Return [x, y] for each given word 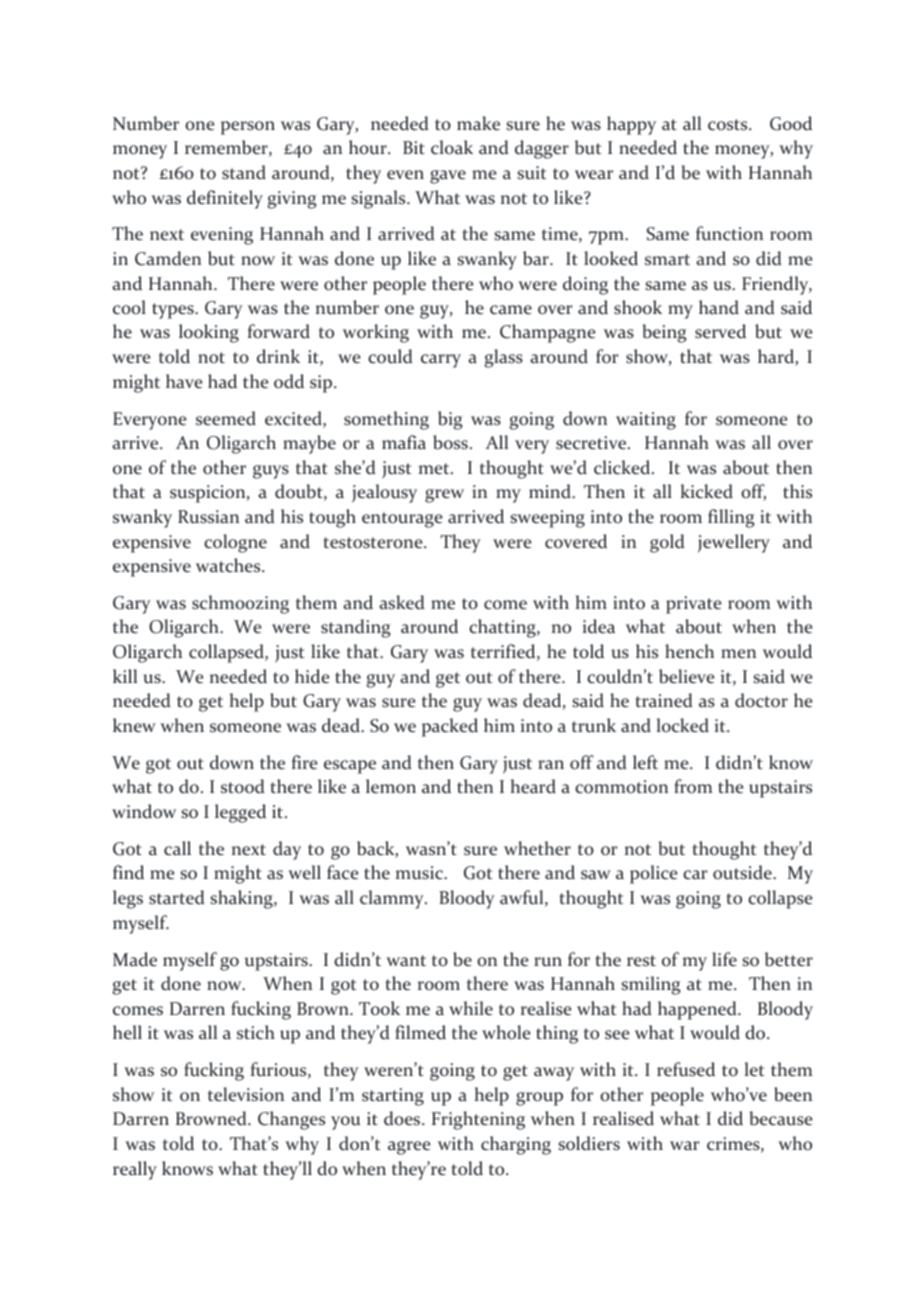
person [248, 128]
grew [444, 496]
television [246, 1094]
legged [240, 813]
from [693, 786]
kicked [706, 491]
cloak [452, 147]
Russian [208, 517]
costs [729, 125]
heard [533, 786]
